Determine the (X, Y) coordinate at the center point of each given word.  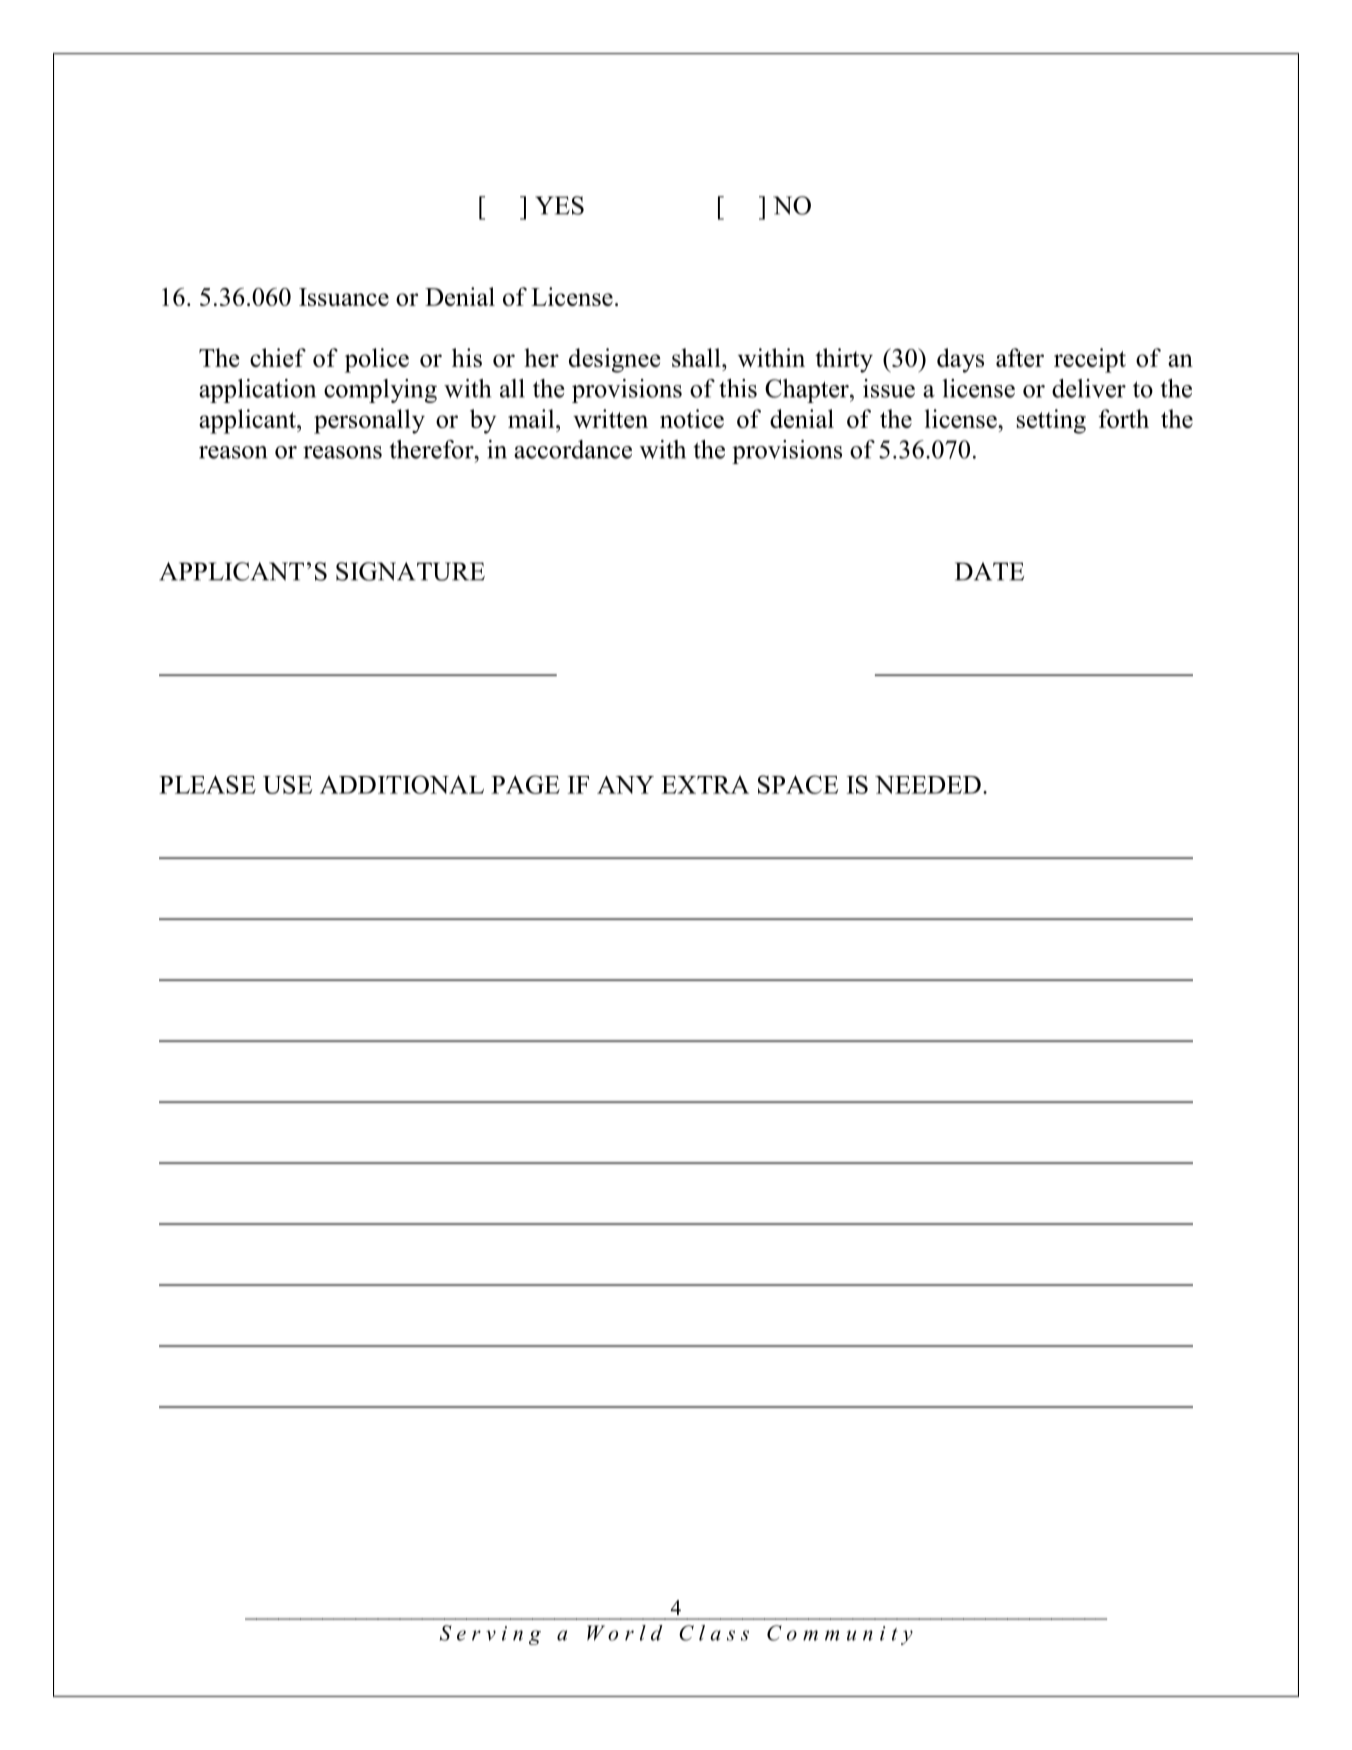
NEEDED (928, 785)
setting (1051, 421)
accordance (573, 449)
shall (697, 357)
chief (278, 357)
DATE (989, 571)
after (1020, 357)
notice (692, 418)
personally (369, 421)
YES (559, 205)
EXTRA (705, 785)
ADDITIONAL (402, 784)
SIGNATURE (410, 571)
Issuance (344, 297)
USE (287, 784)
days (960, 360)
